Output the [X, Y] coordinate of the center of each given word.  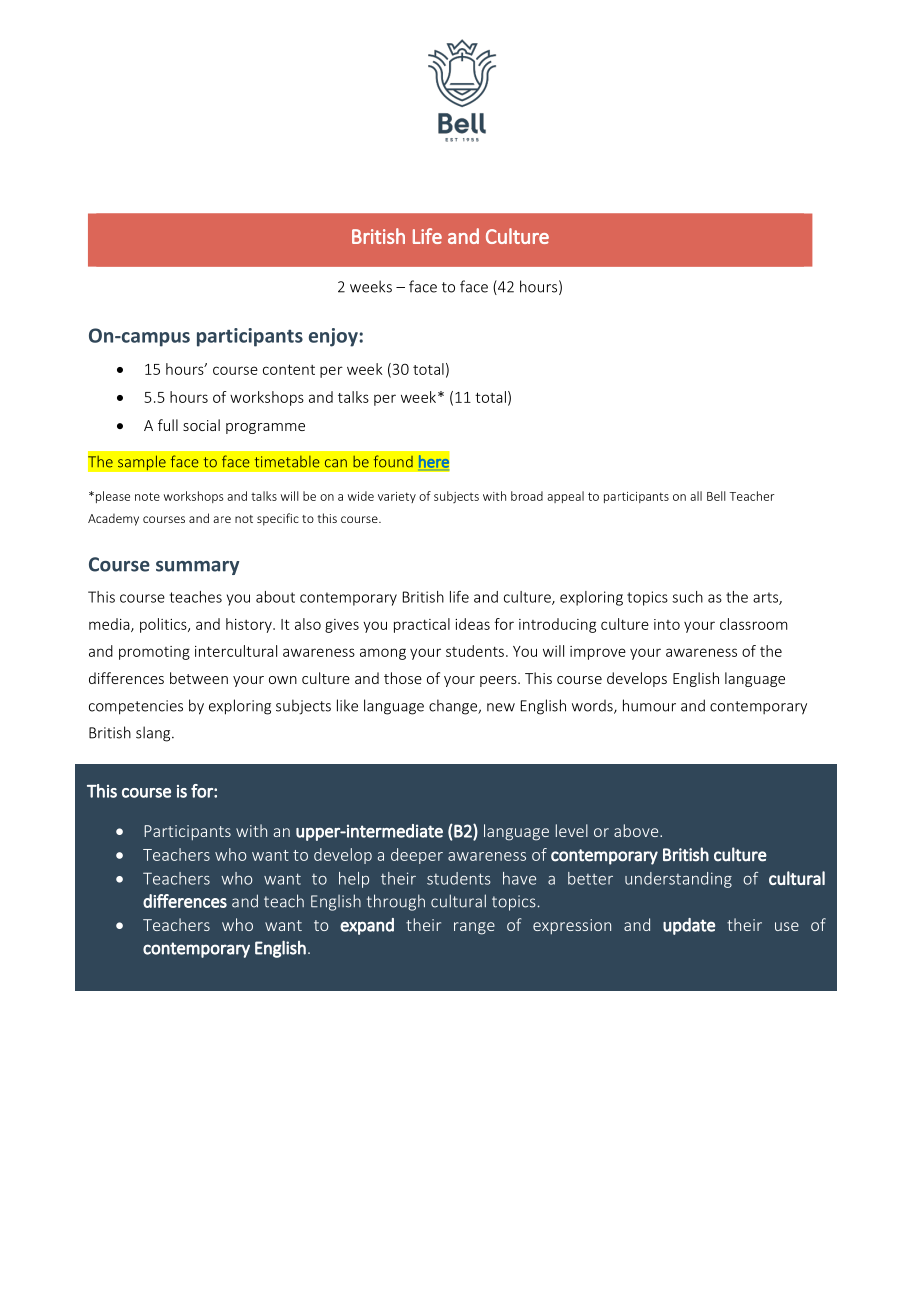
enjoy [333, 337]
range [474, 928]
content [289, 369]
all [696, 496]
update [689, 926]
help [354, 880]
